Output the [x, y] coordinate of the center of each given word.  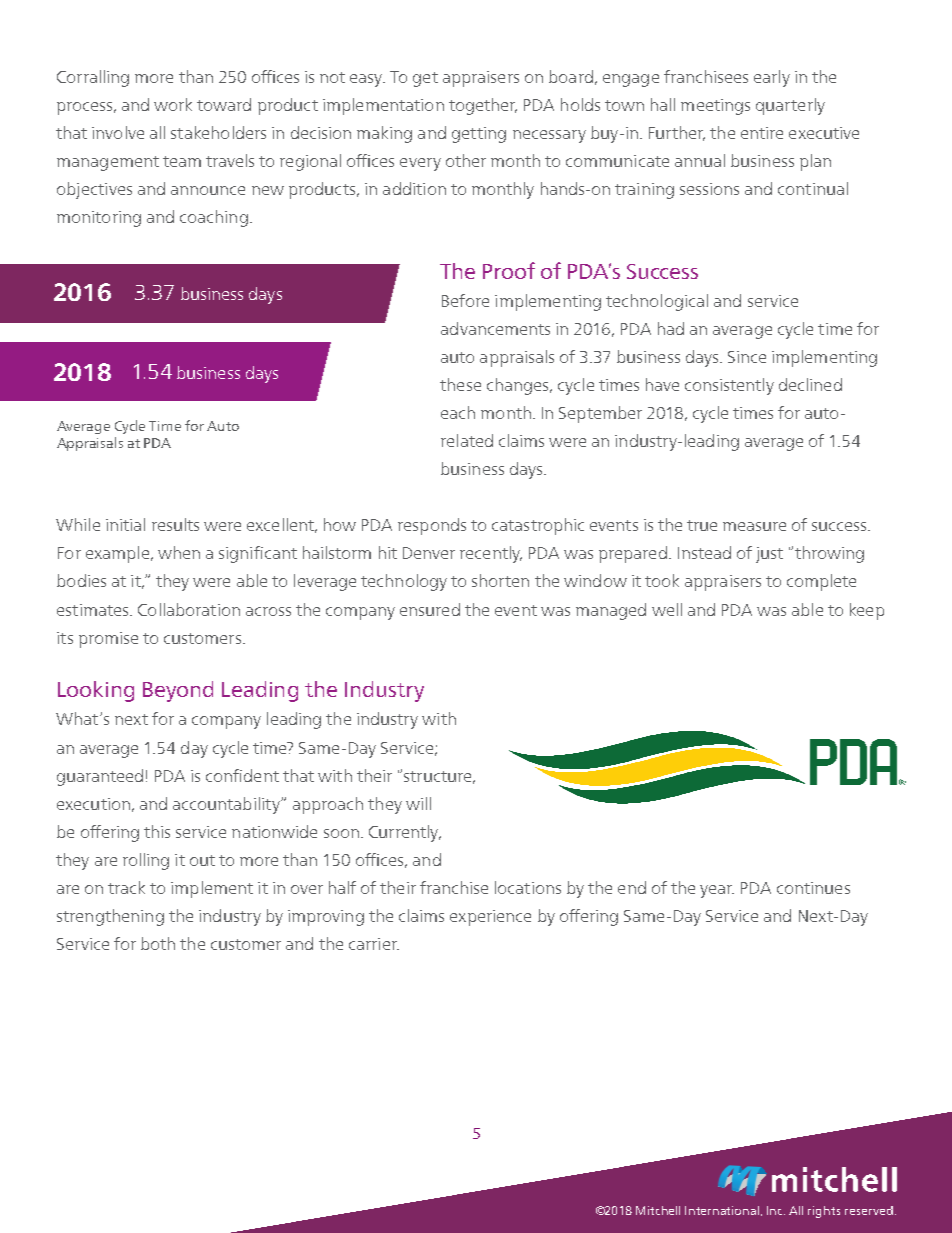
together [483, 106]
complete [821, 582]
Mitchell [658, 1210]
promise [108, 640]
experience [490, 918]
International [723, 1211]
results [175, 524]
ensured [430, 609]
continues [813, 888]
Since [747, 357]
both [158, 943]
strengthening [110, 917]
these [460, 384]
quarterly [790, 106]
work [173, 104]
